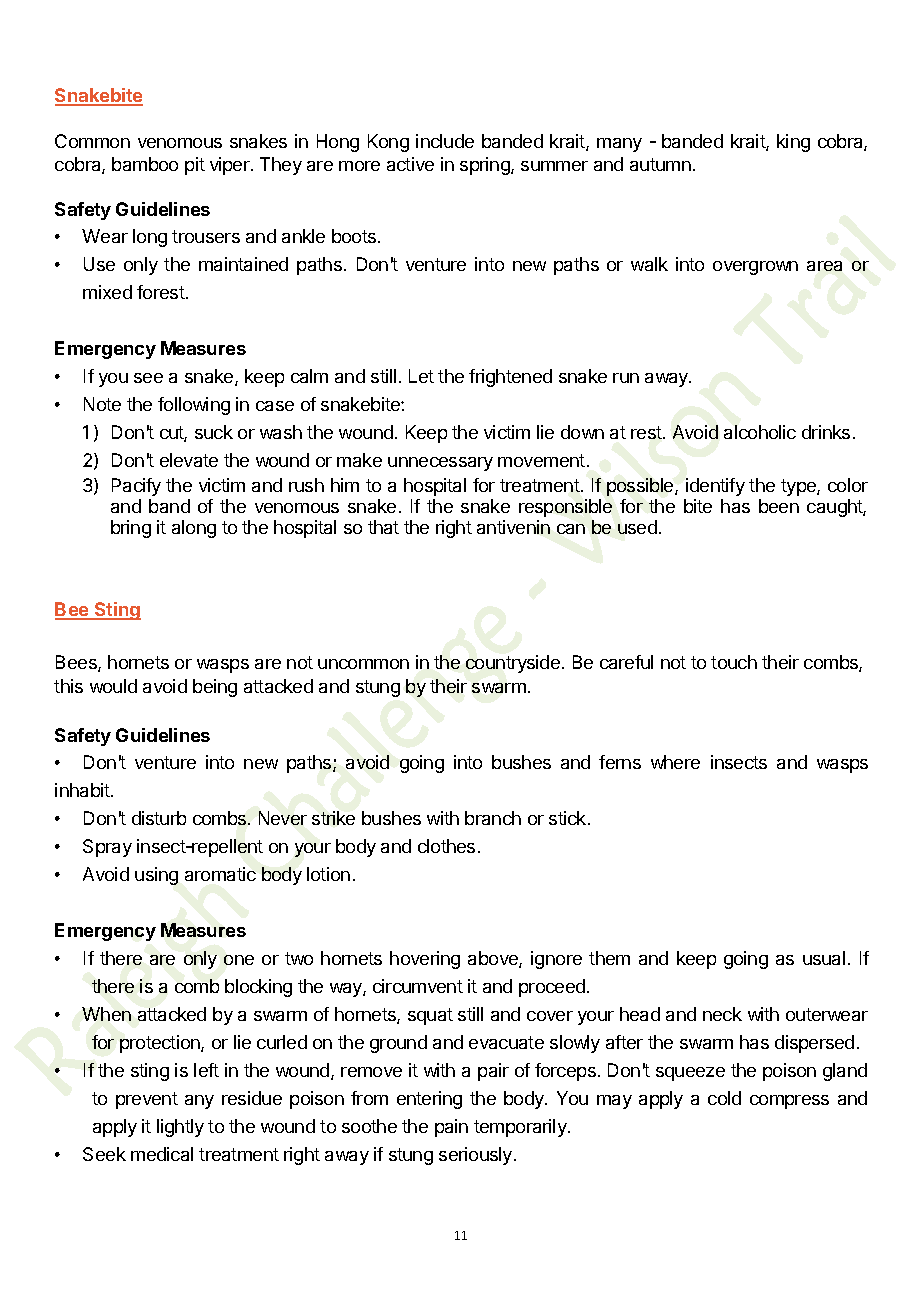 The image size is (924, 1308). What do you see at coordinates (660, 164) in the screenshot?
I see `autumn` at bounding box center [660, 164].
